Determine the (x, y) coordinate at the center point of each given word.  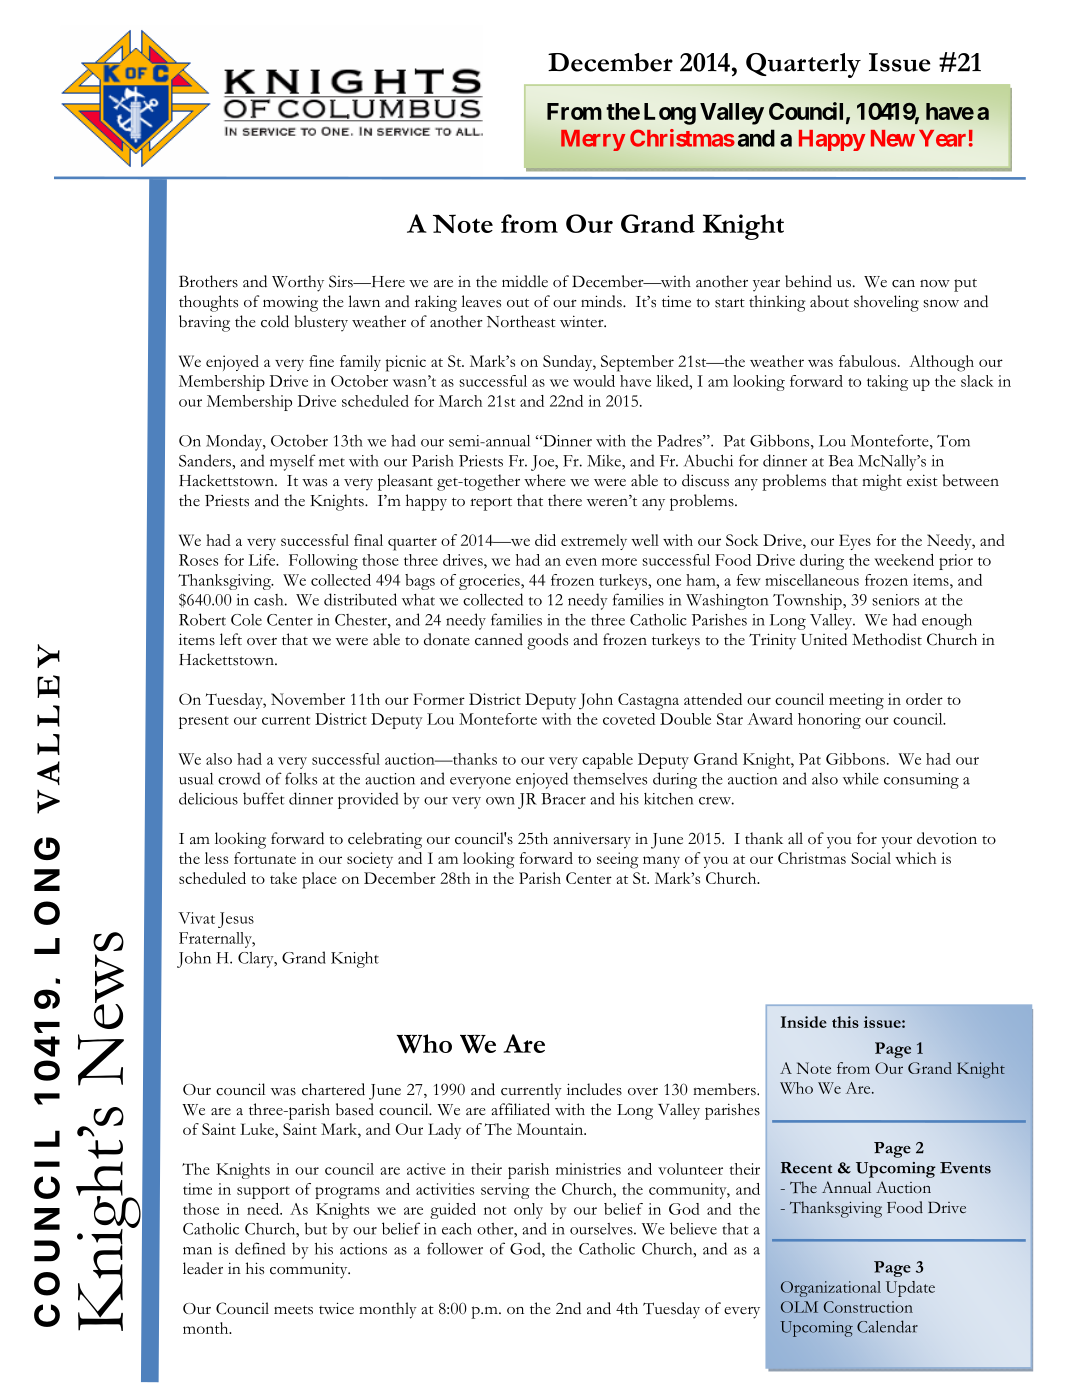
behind (808, 281)
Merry (593, 140)
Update (910, 1289)
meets (293, 1310)
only (528, 1211)
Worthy (298, 283)
